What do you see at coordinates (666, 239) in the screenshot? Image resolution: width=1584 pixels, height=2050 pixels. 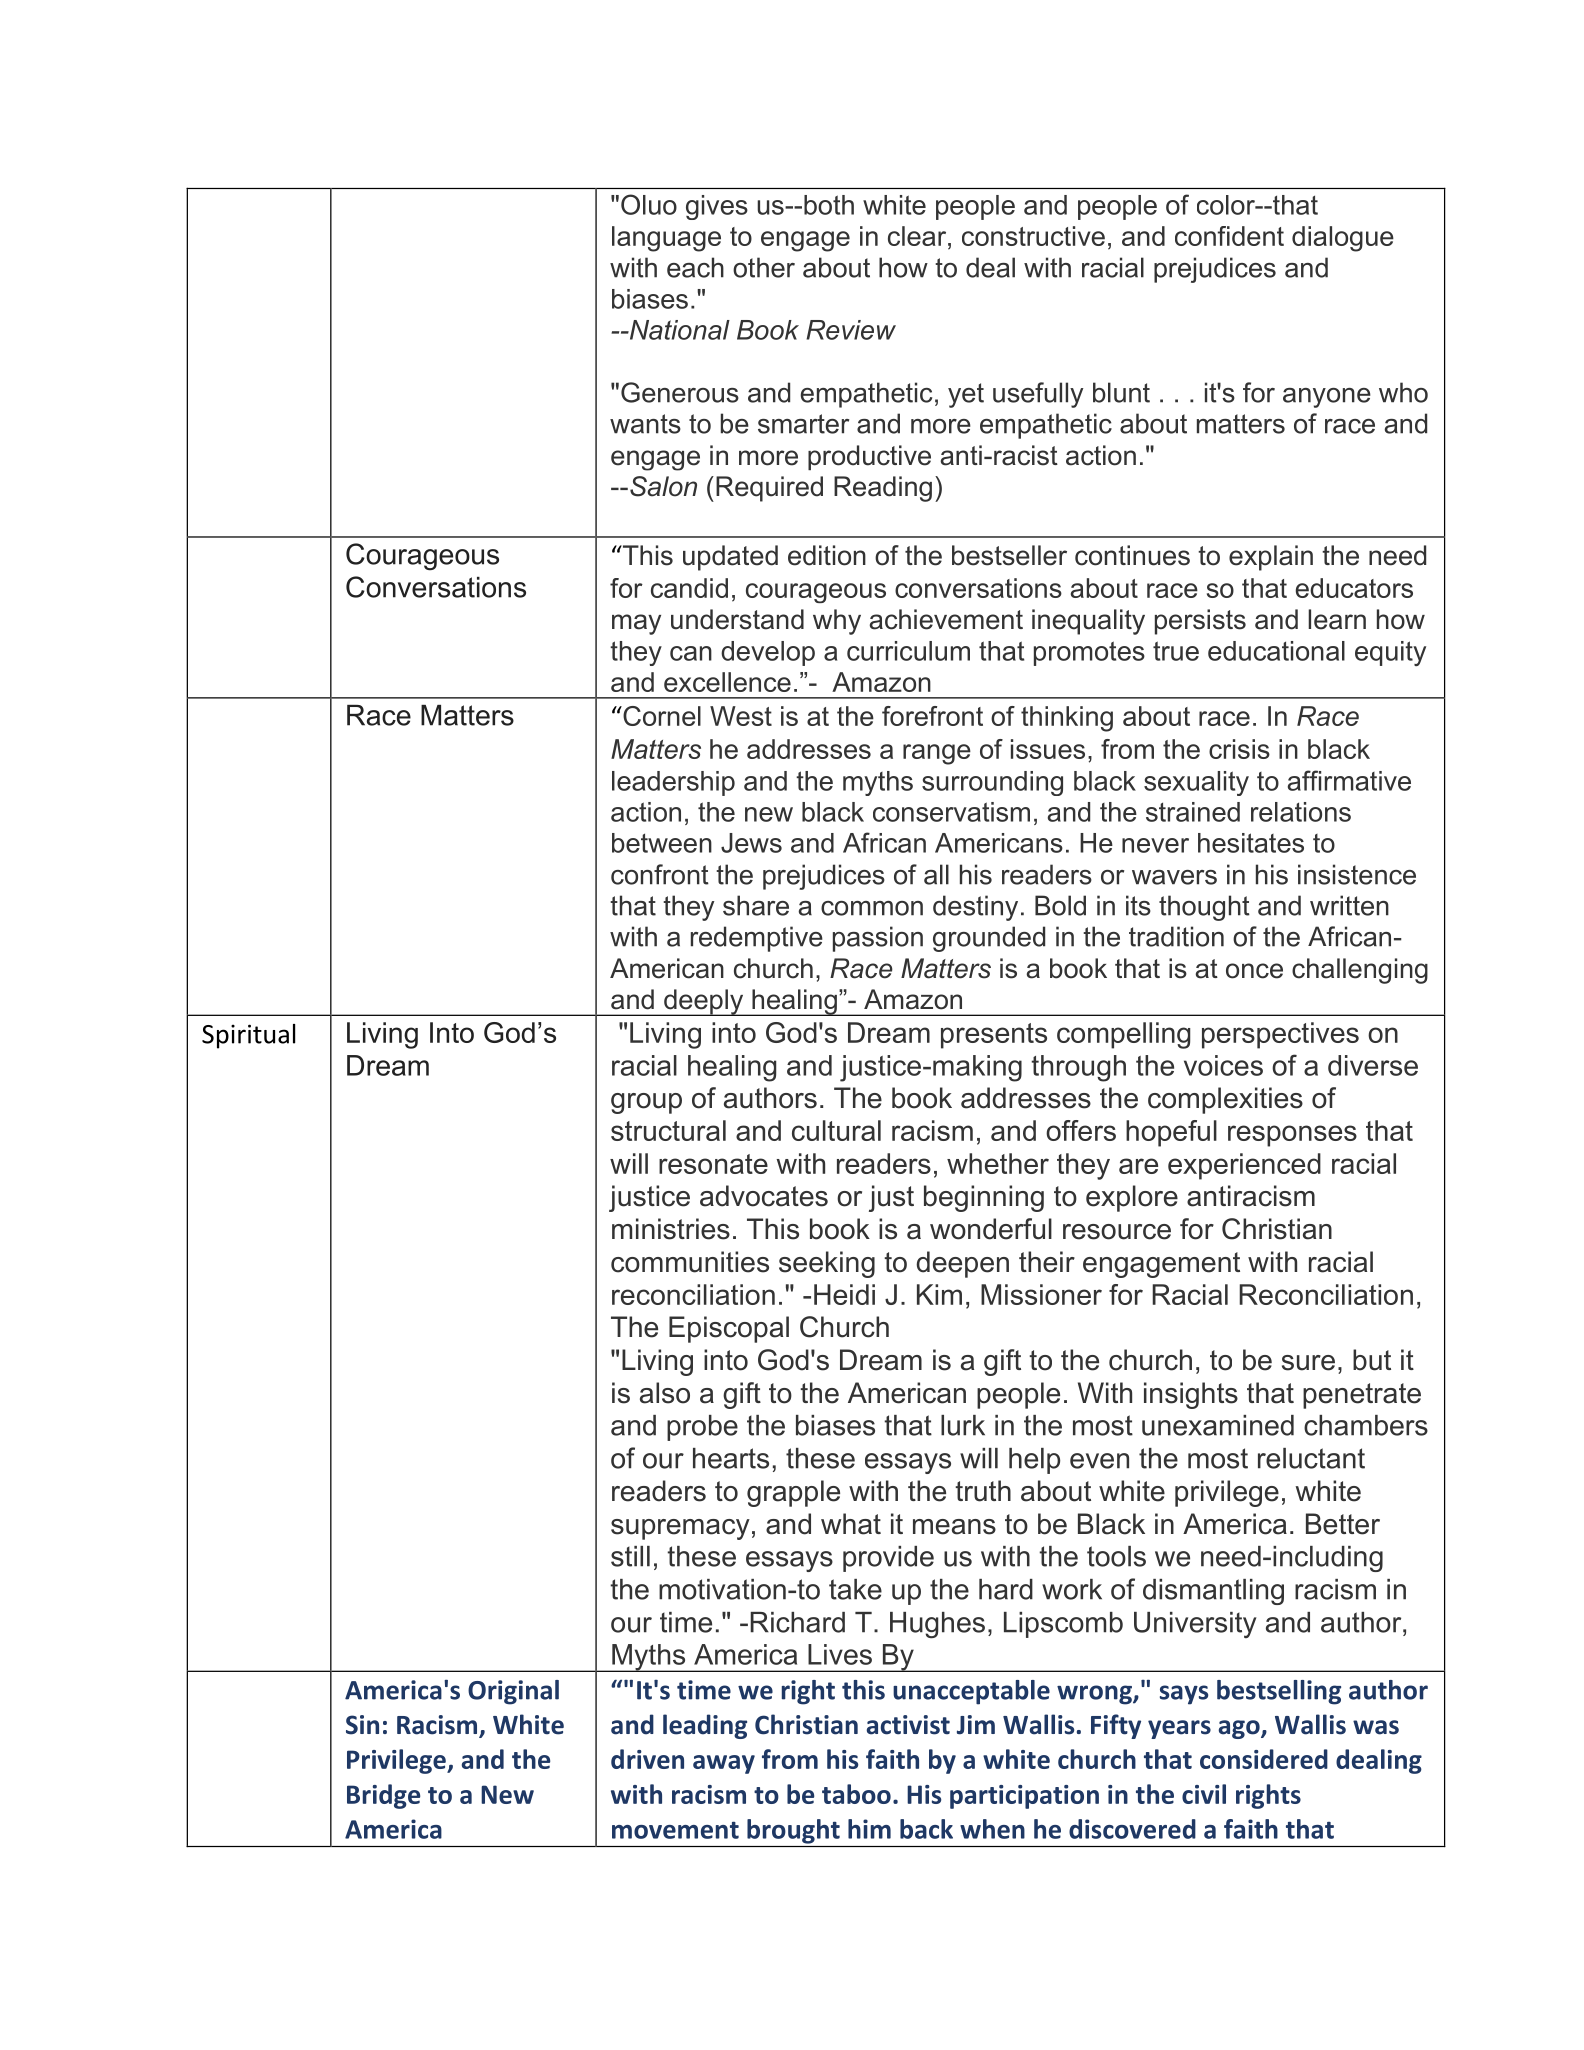 I see `language` at bounding box center [666, 239].
